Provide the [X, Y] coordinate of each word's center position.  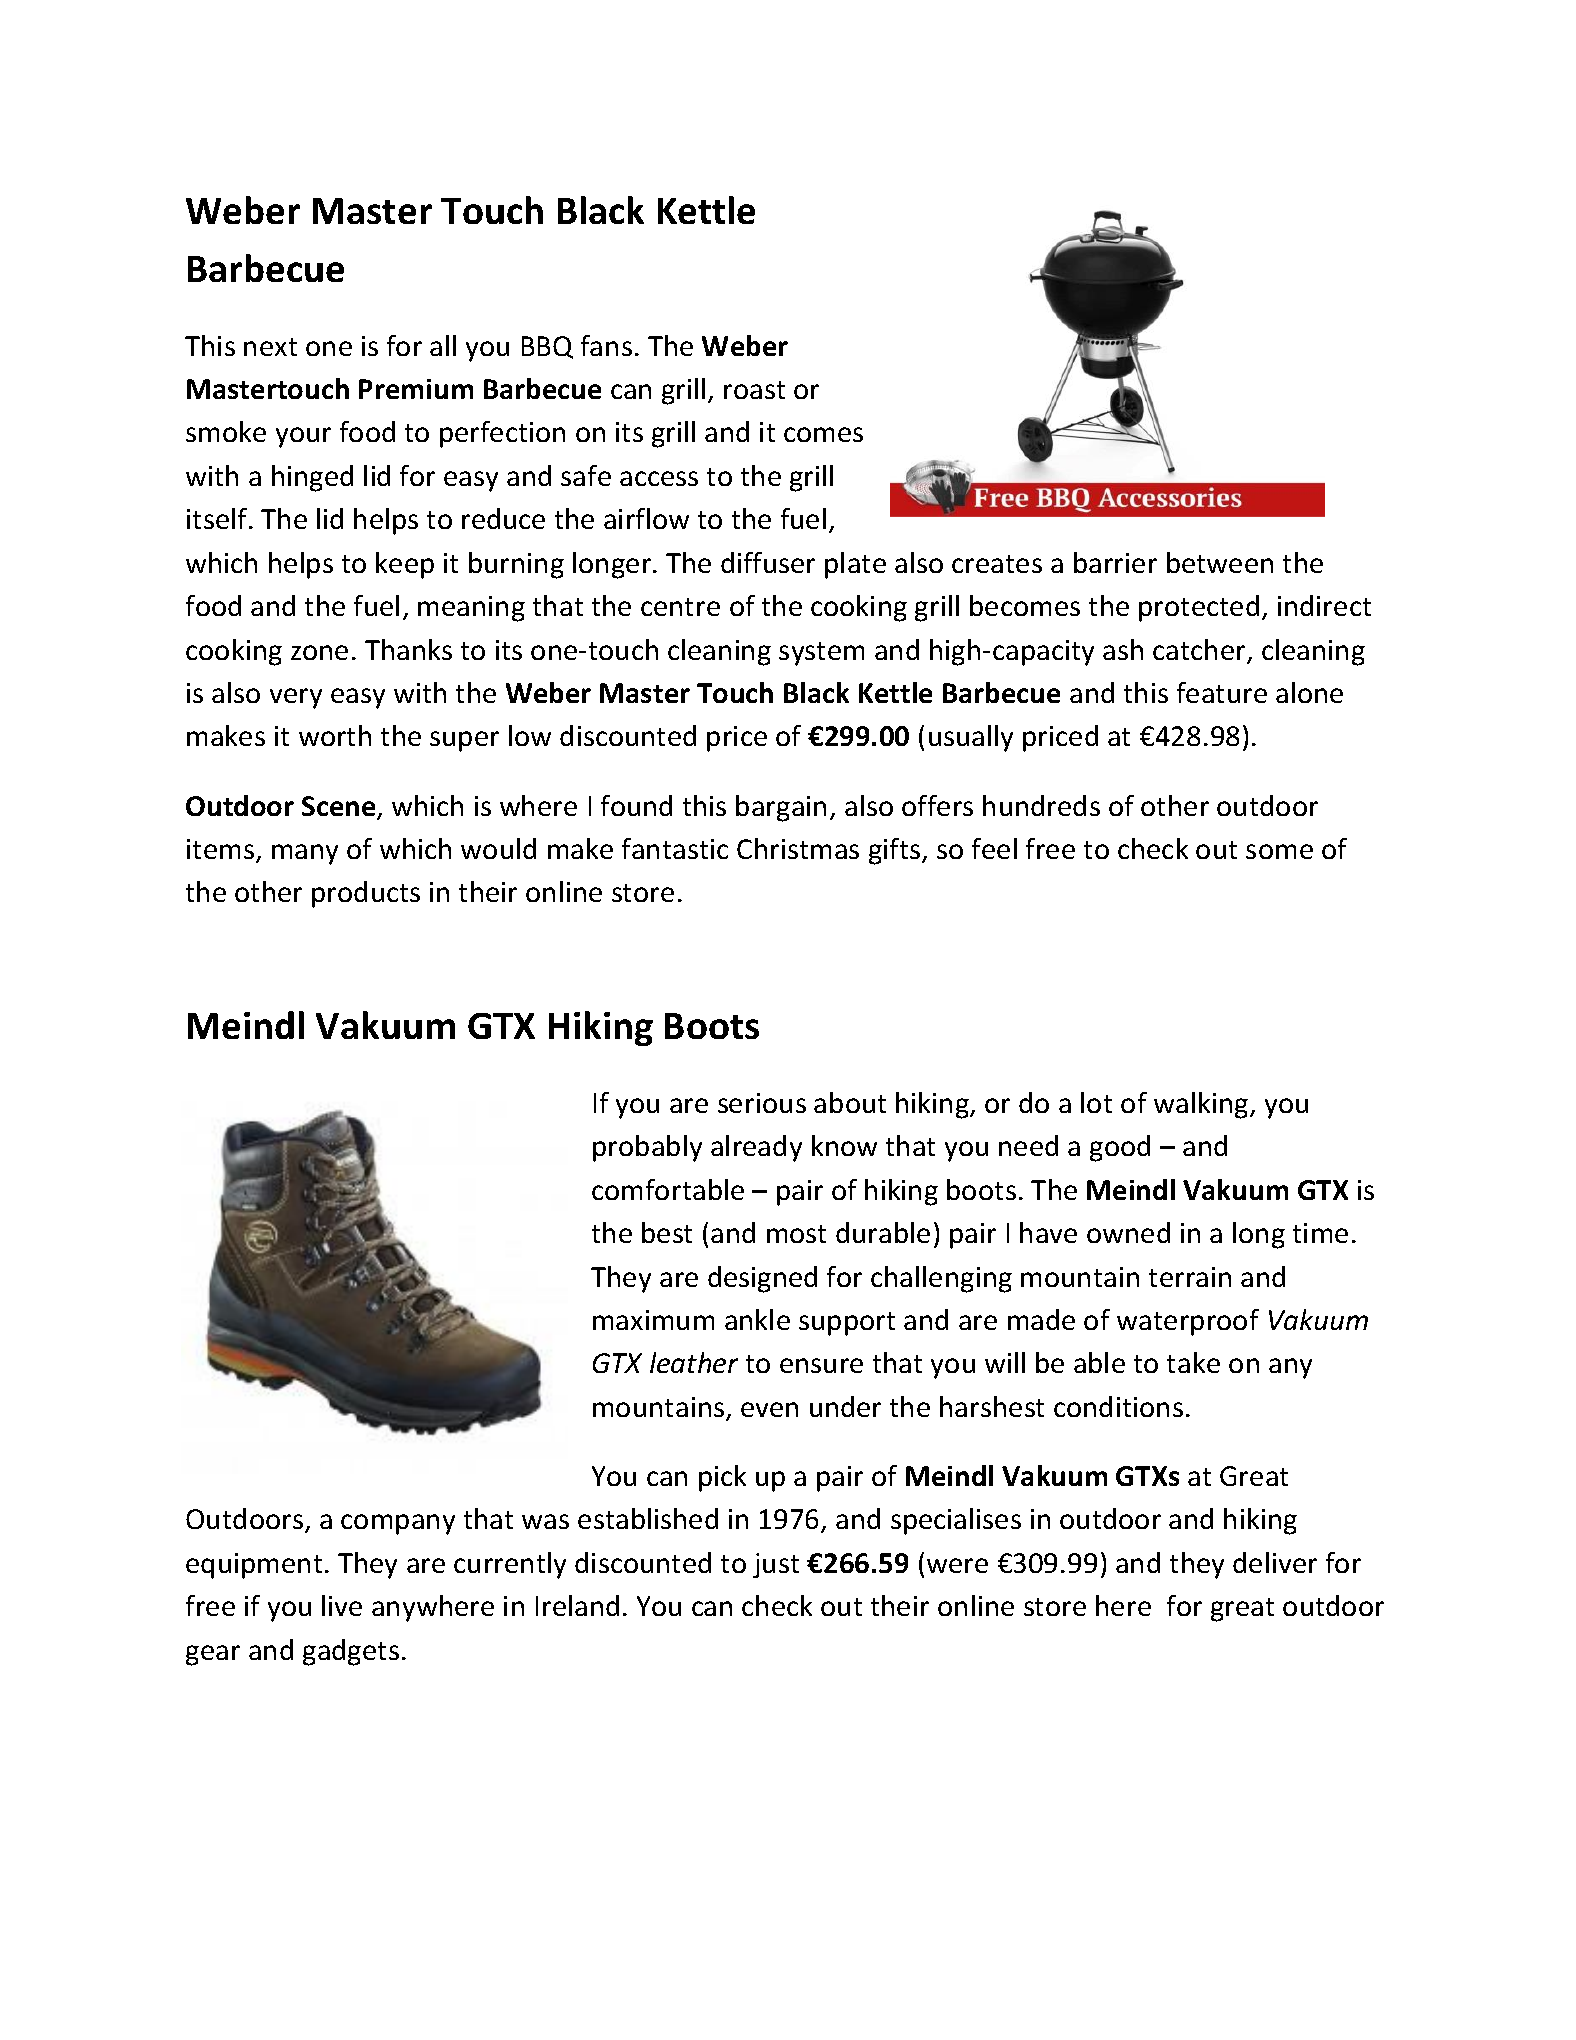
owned [1128, 1232]
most [796, 1234]
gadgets [351, 1652]
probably [647, 1148]
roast [754, 390]
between [1220, 562]
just [776, 1565]
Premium [416, 389]
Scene [340, 807]
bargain [781, 808]
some [1279, 851]
